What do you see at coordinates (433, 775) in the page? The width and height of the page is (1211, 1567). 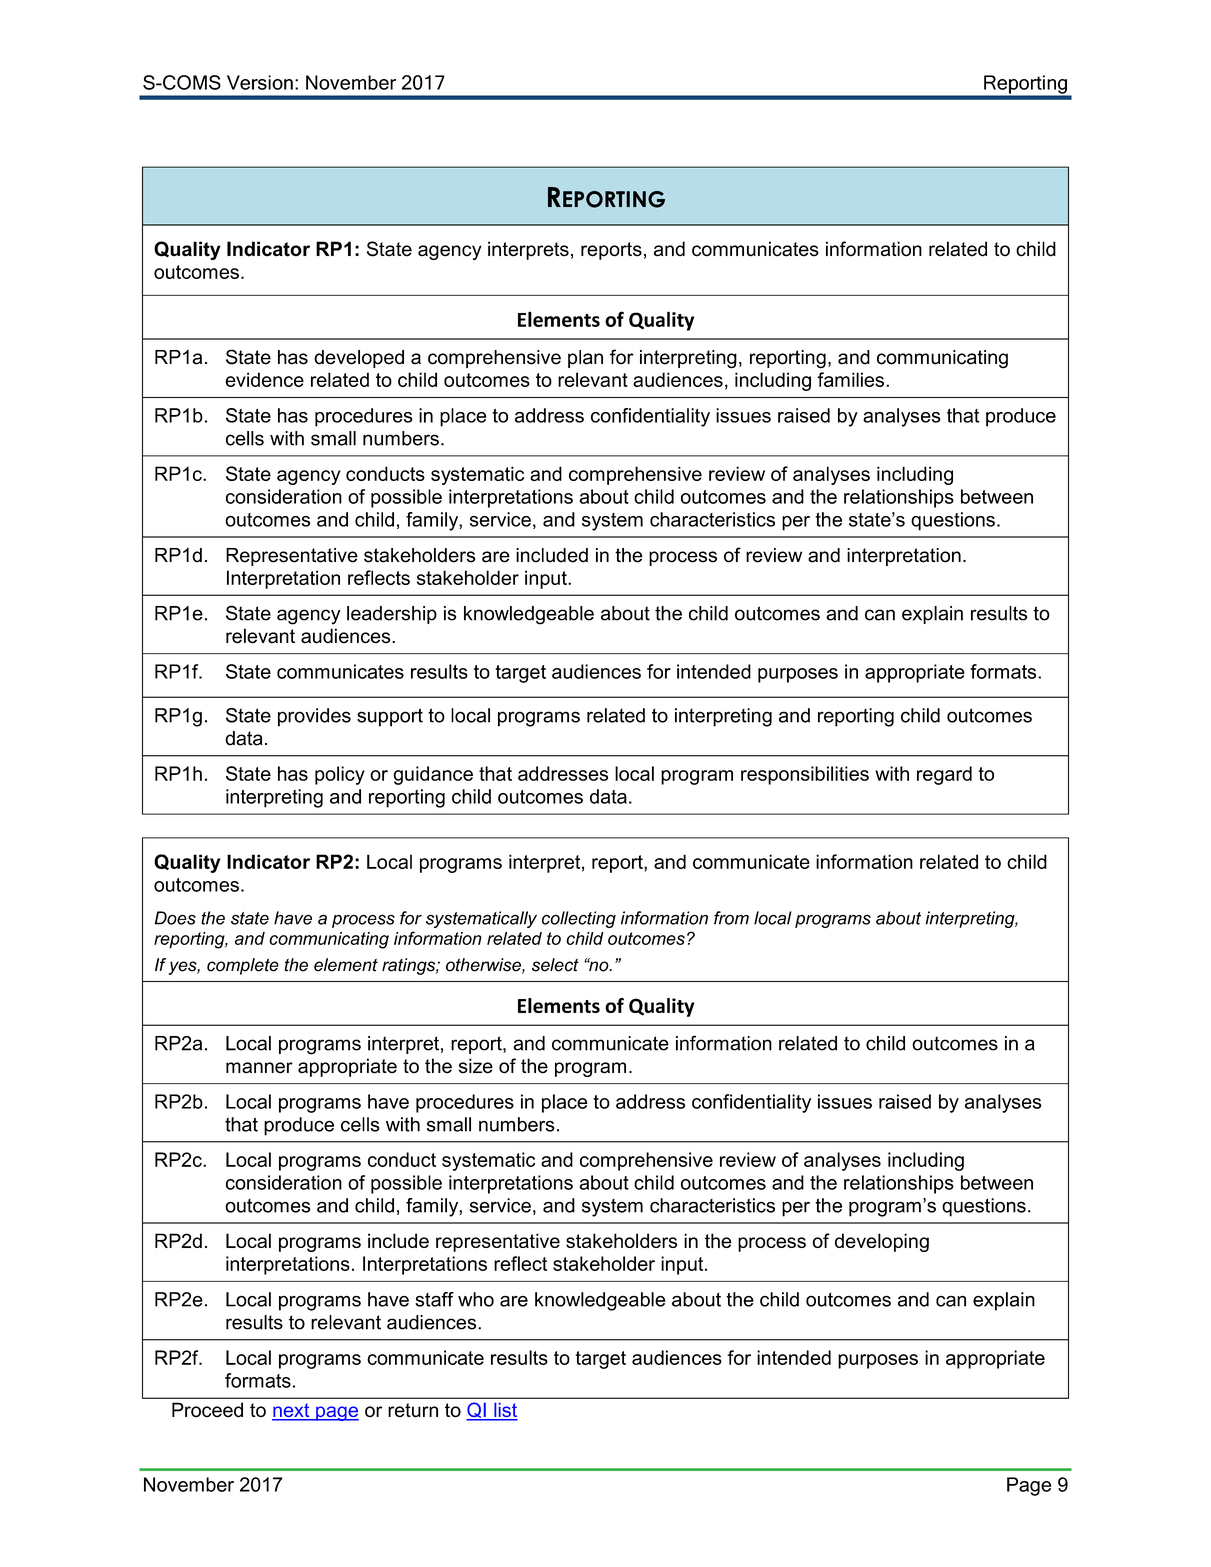 I see `guidance` at bounding box center [433, 775].
